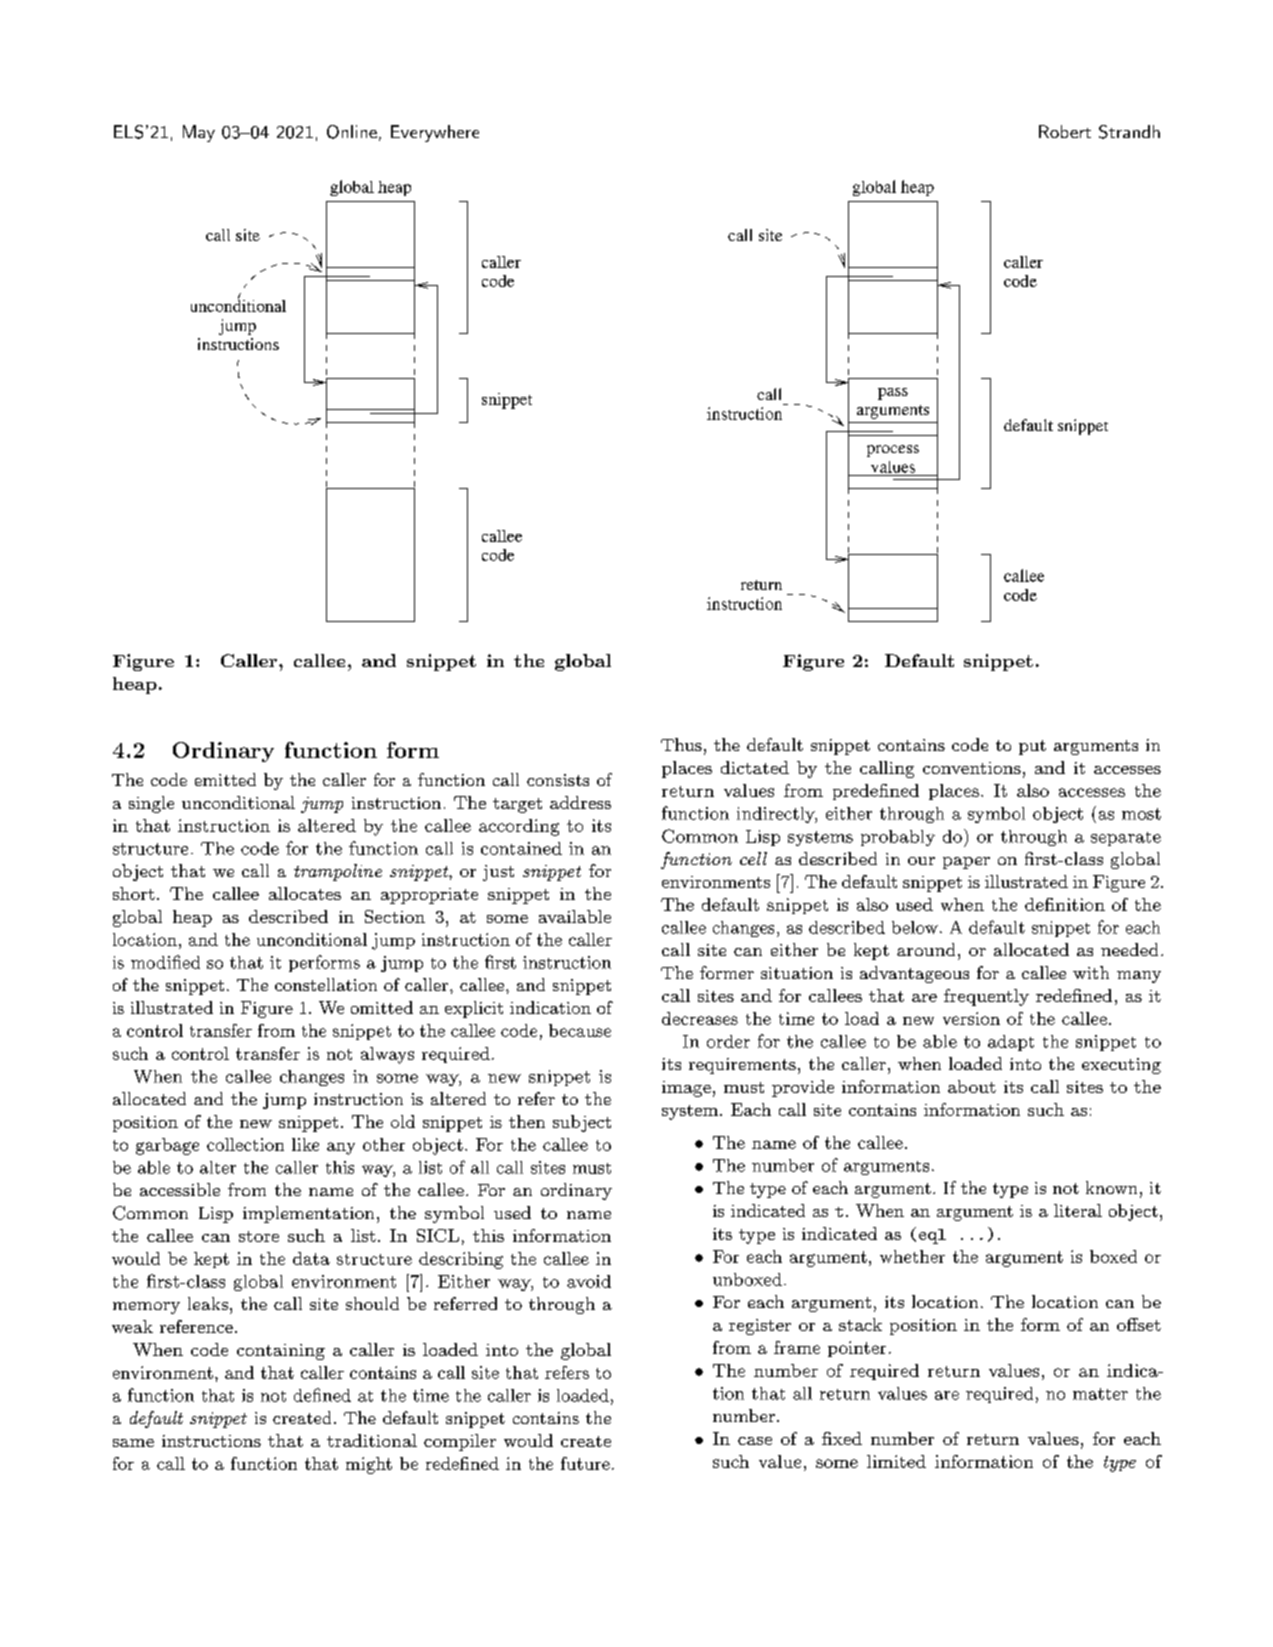  What do you see at coordinates (585, 1463) in the screenshot?
I see `future` at bounding box center [585, 1463].
